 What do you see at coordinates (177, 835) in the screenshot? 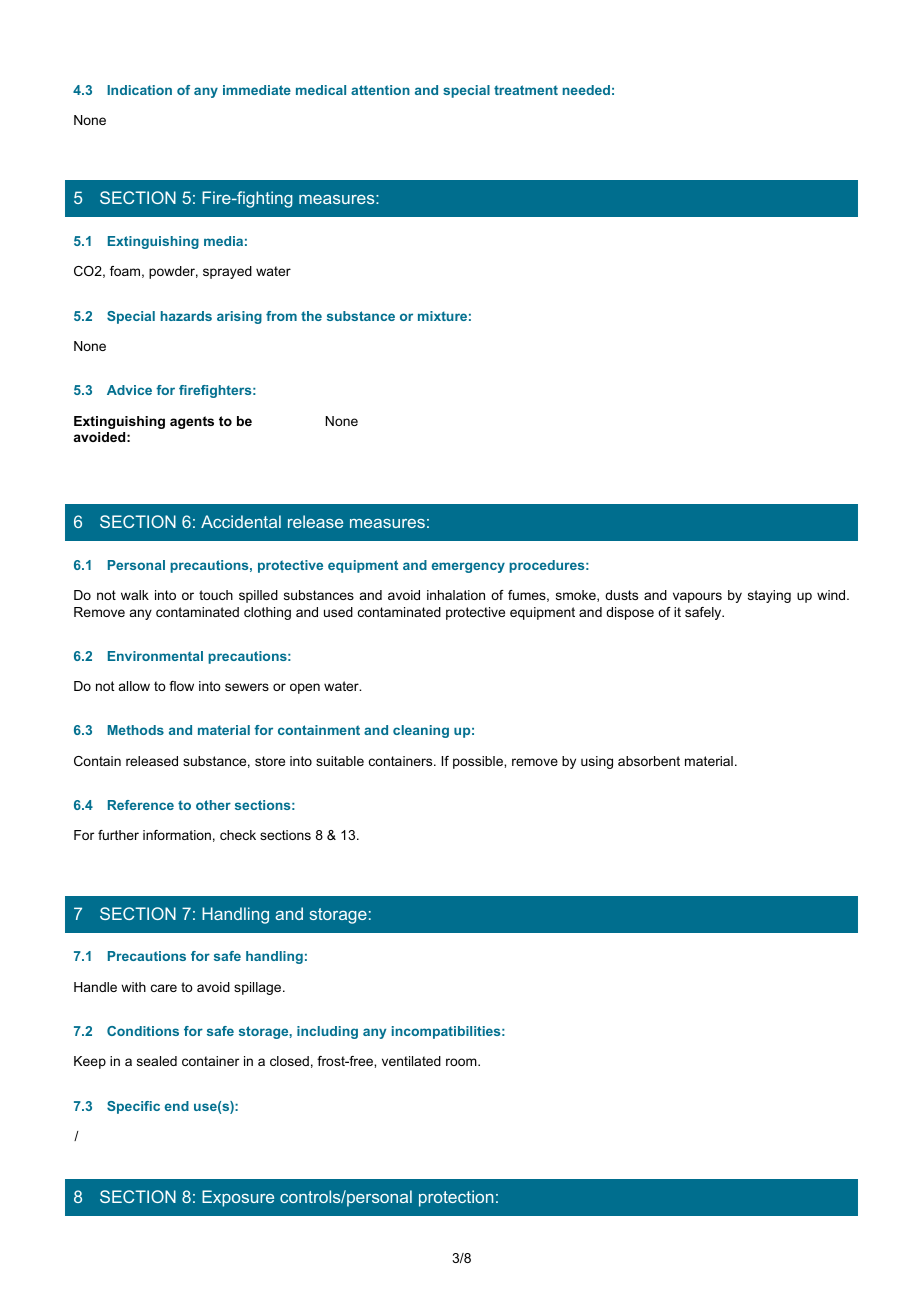
I see `information` at bounding box center [177, 835].
